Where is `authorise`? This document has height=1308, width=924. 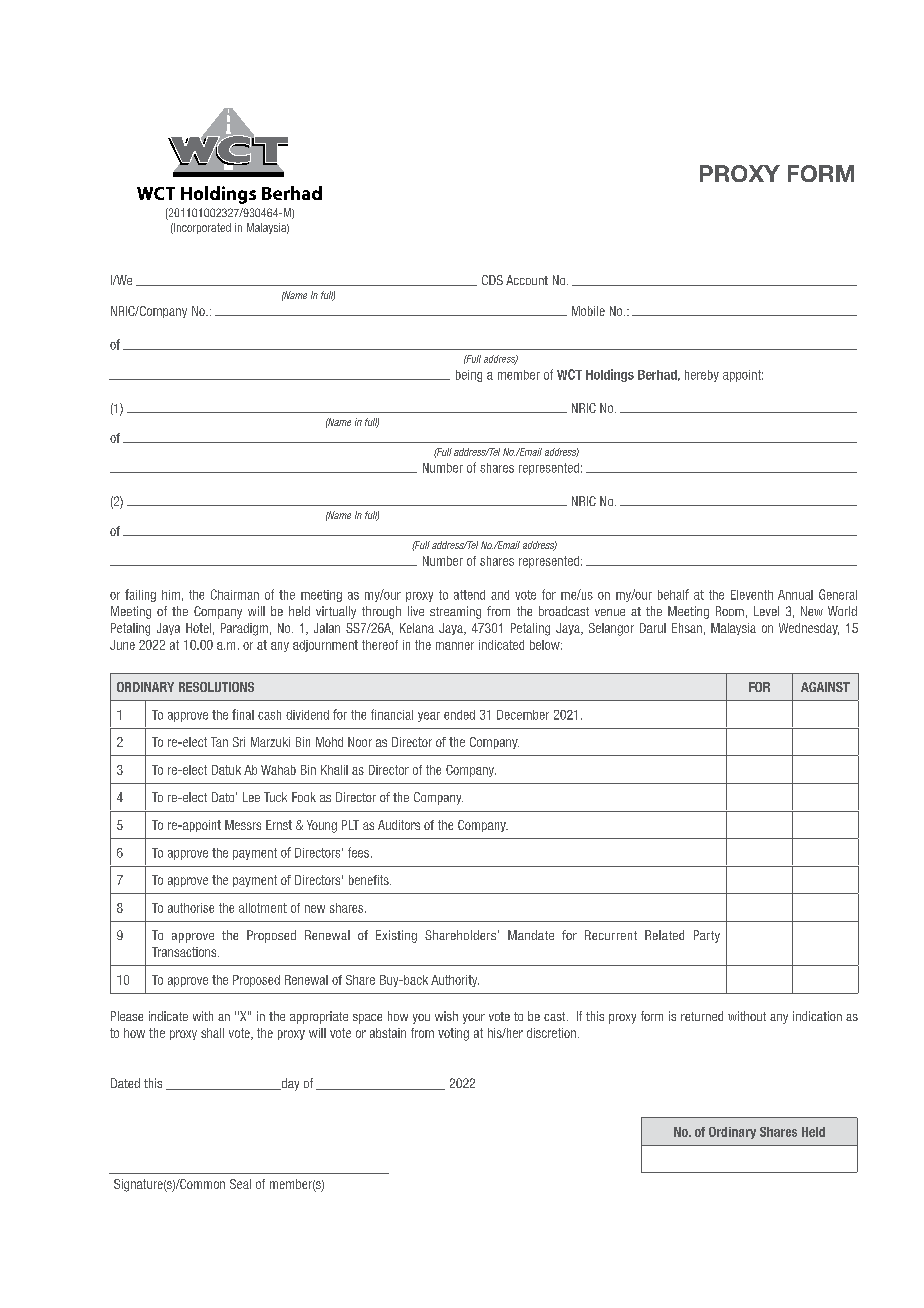
authorise is located at coordinates (191, 908).
